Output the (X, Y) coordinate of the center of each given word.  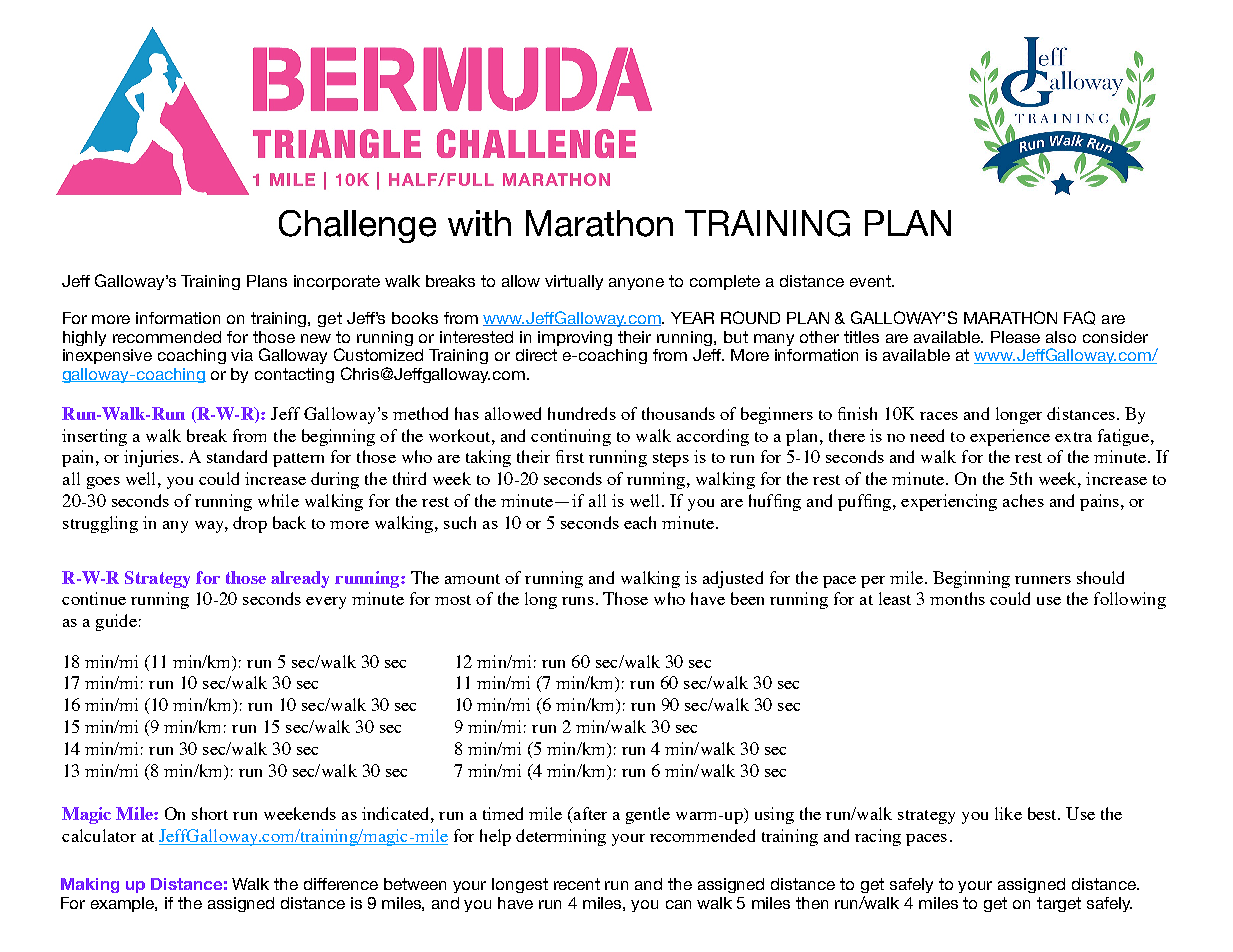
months (957, 598)
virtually (574, 282)
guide (116, 622)
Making (90, 885)
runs (578, 601)
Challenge (357, 226)
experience (1010, 437)
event (871, 281)
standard (237, 456)
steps (671, 460)
